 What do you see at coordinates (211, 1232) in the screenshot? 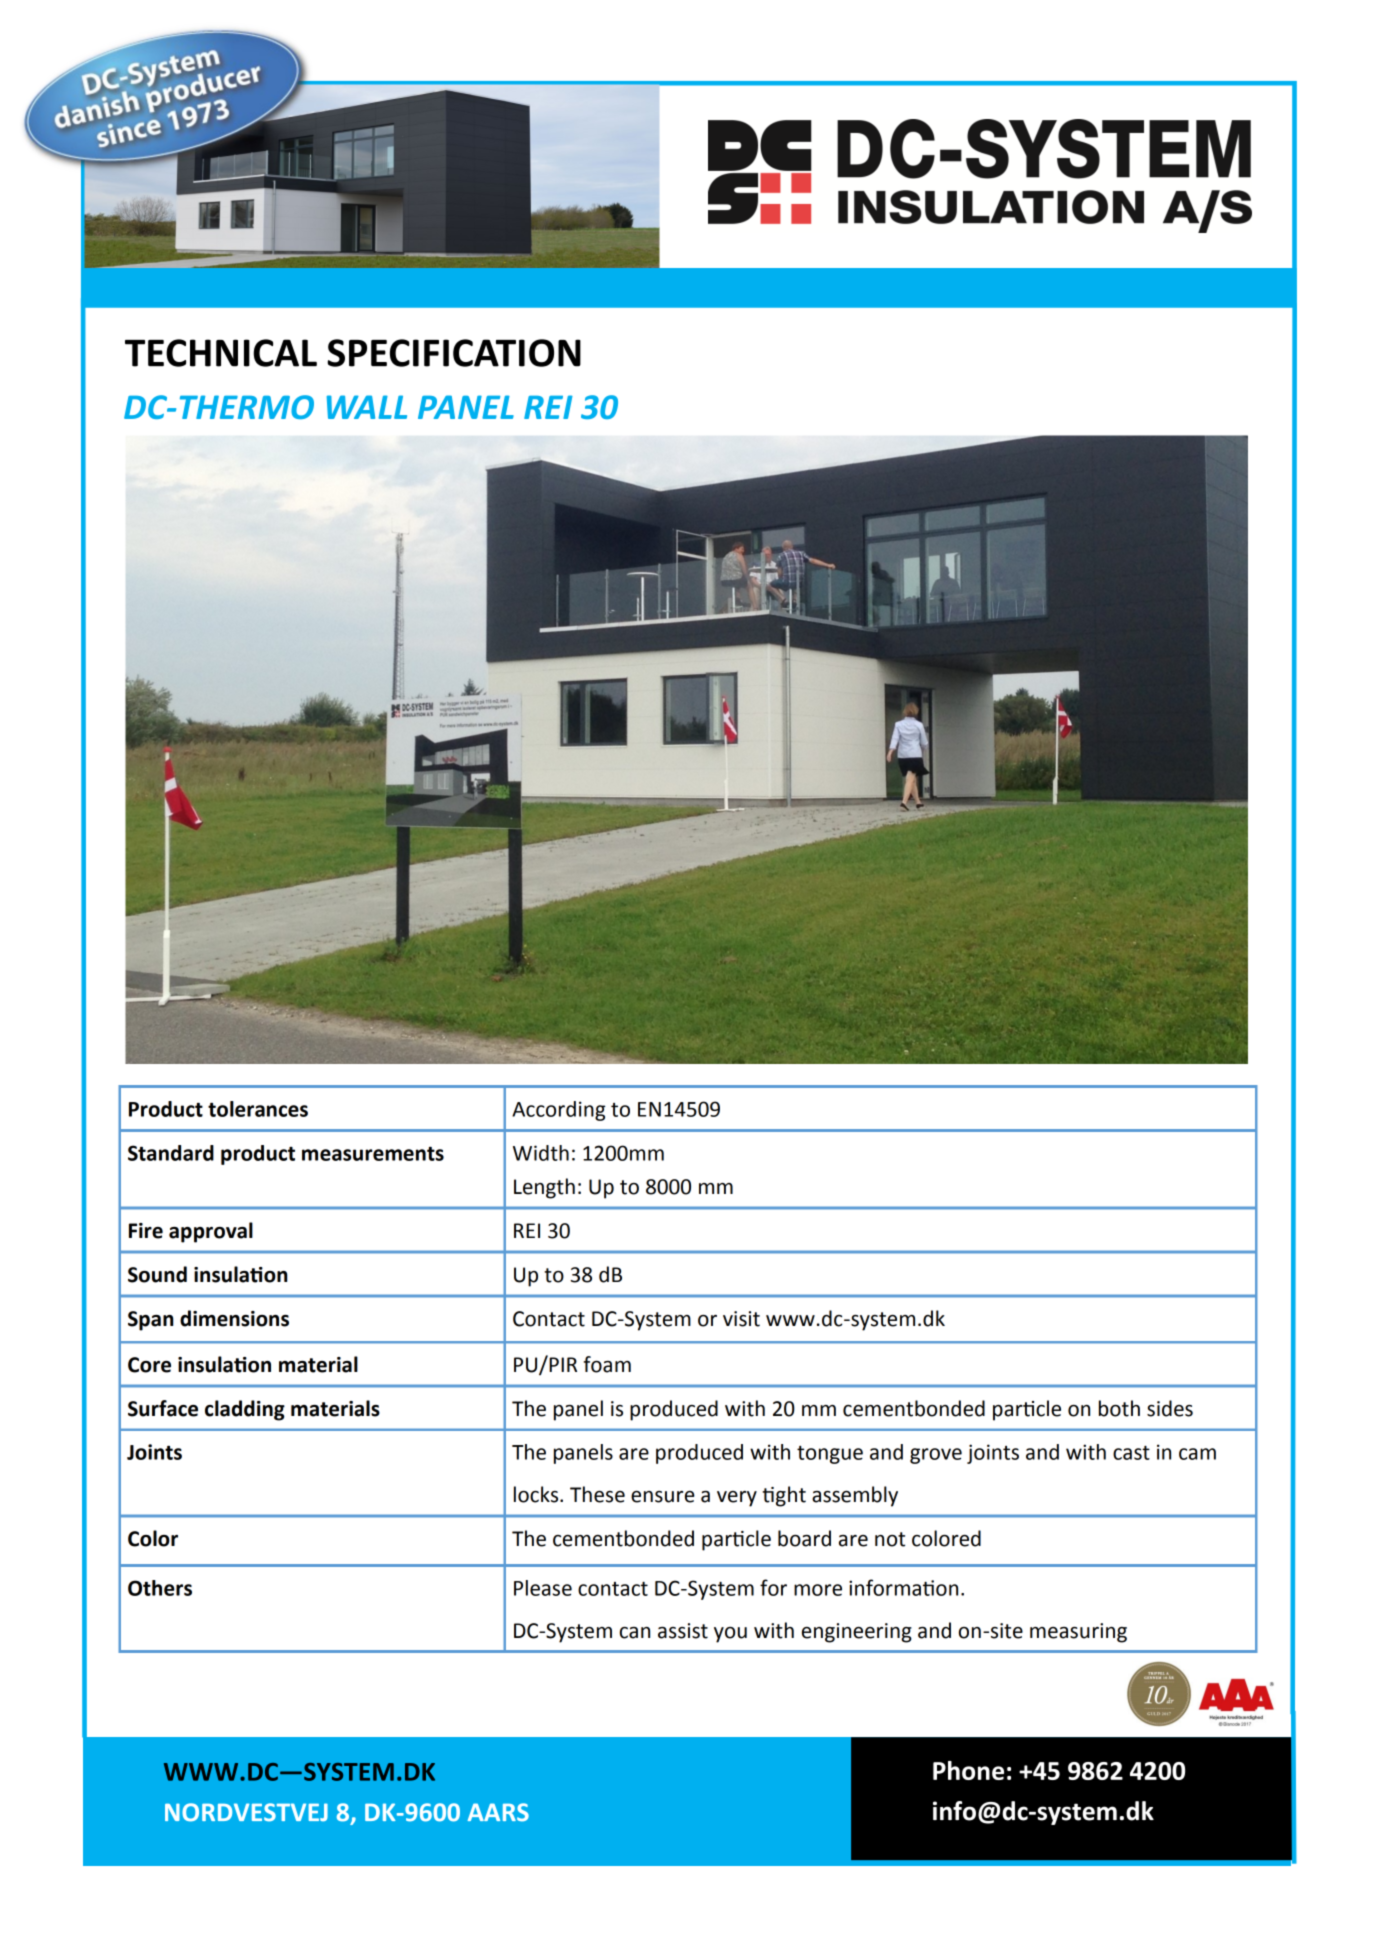
I see `approval` at bounding box center [211, 1232].
